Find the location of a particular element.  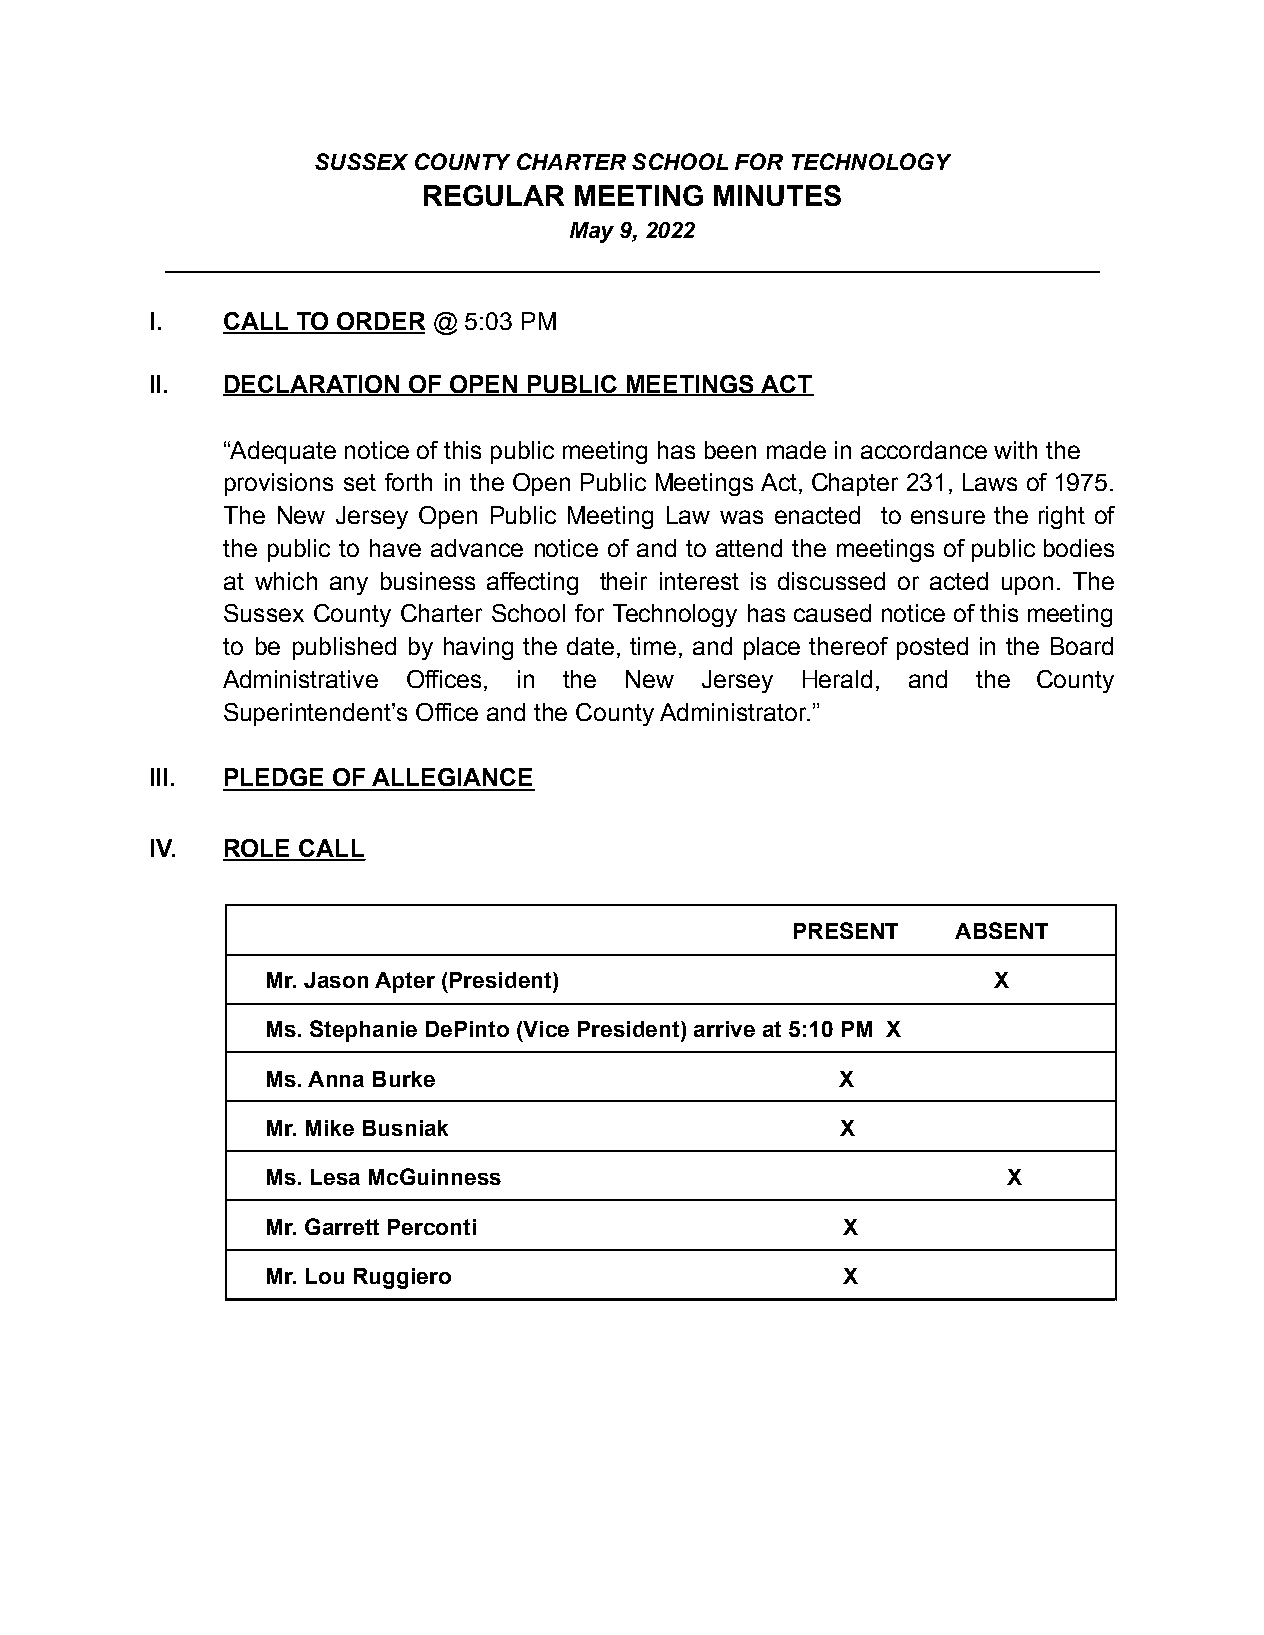

ABSENT is located at coordinates (1001, 930).
